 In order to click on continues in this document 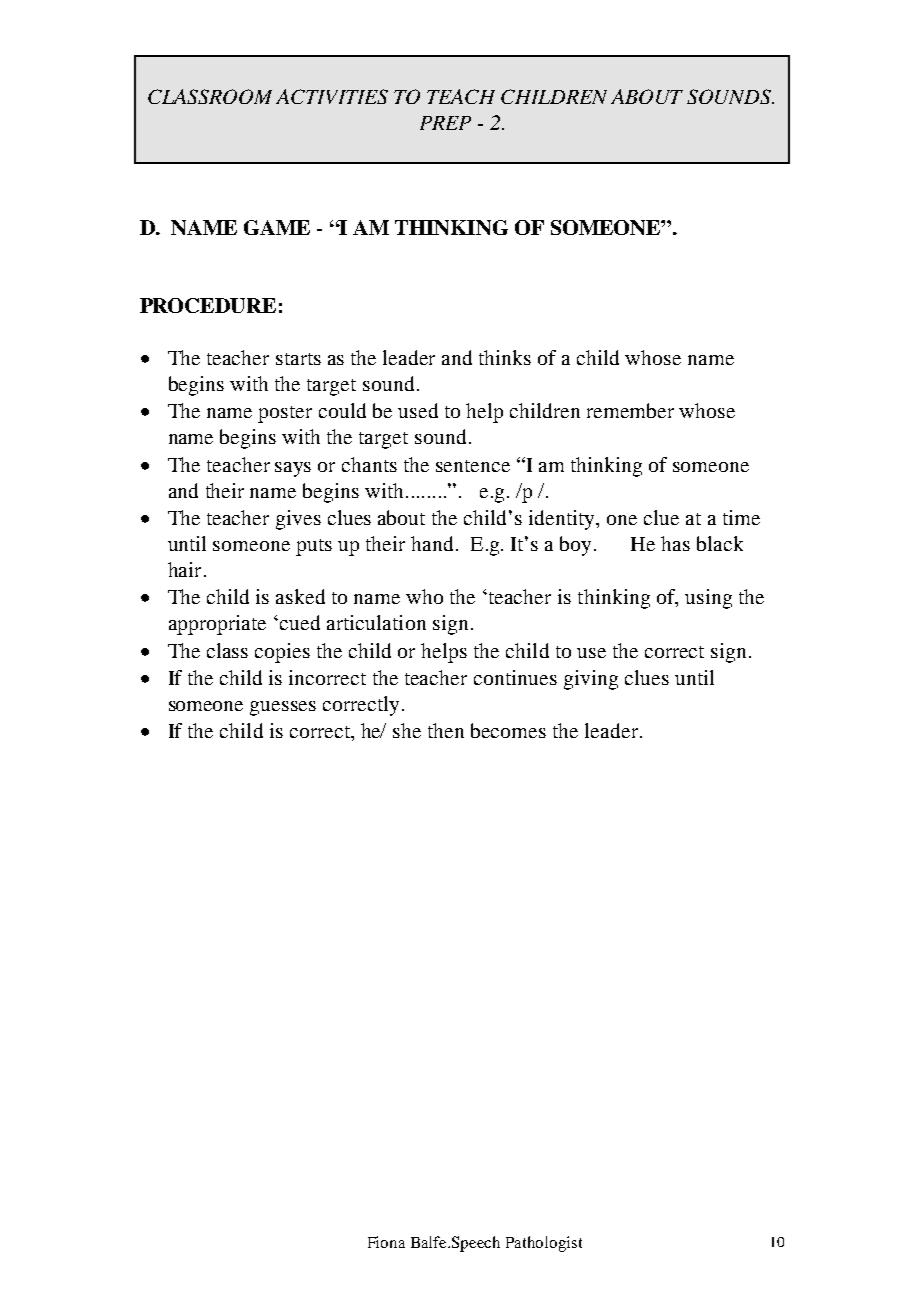, I will do `click(515, 677)`.
